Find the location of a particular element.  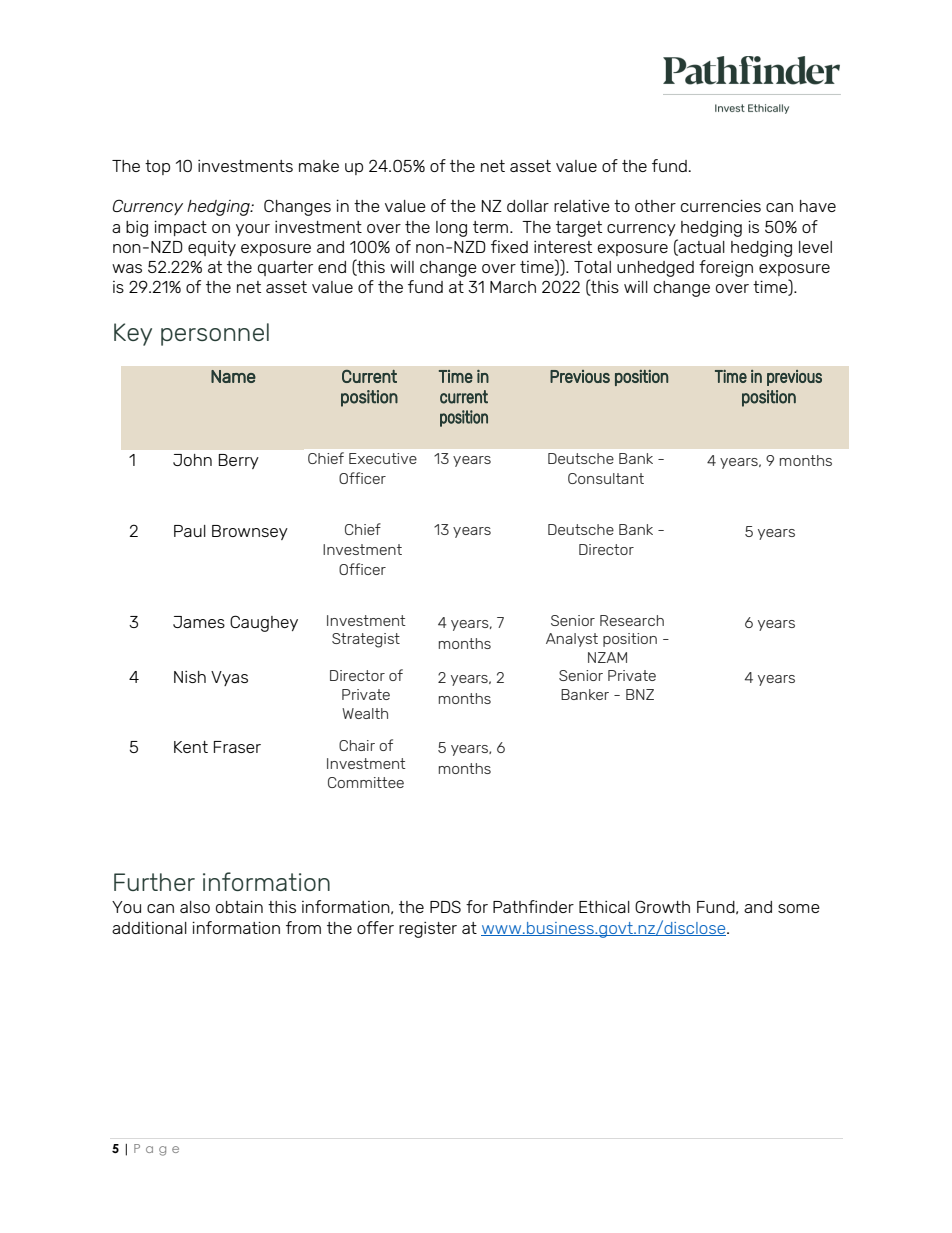

Research is located at coordinates (632, 620).
